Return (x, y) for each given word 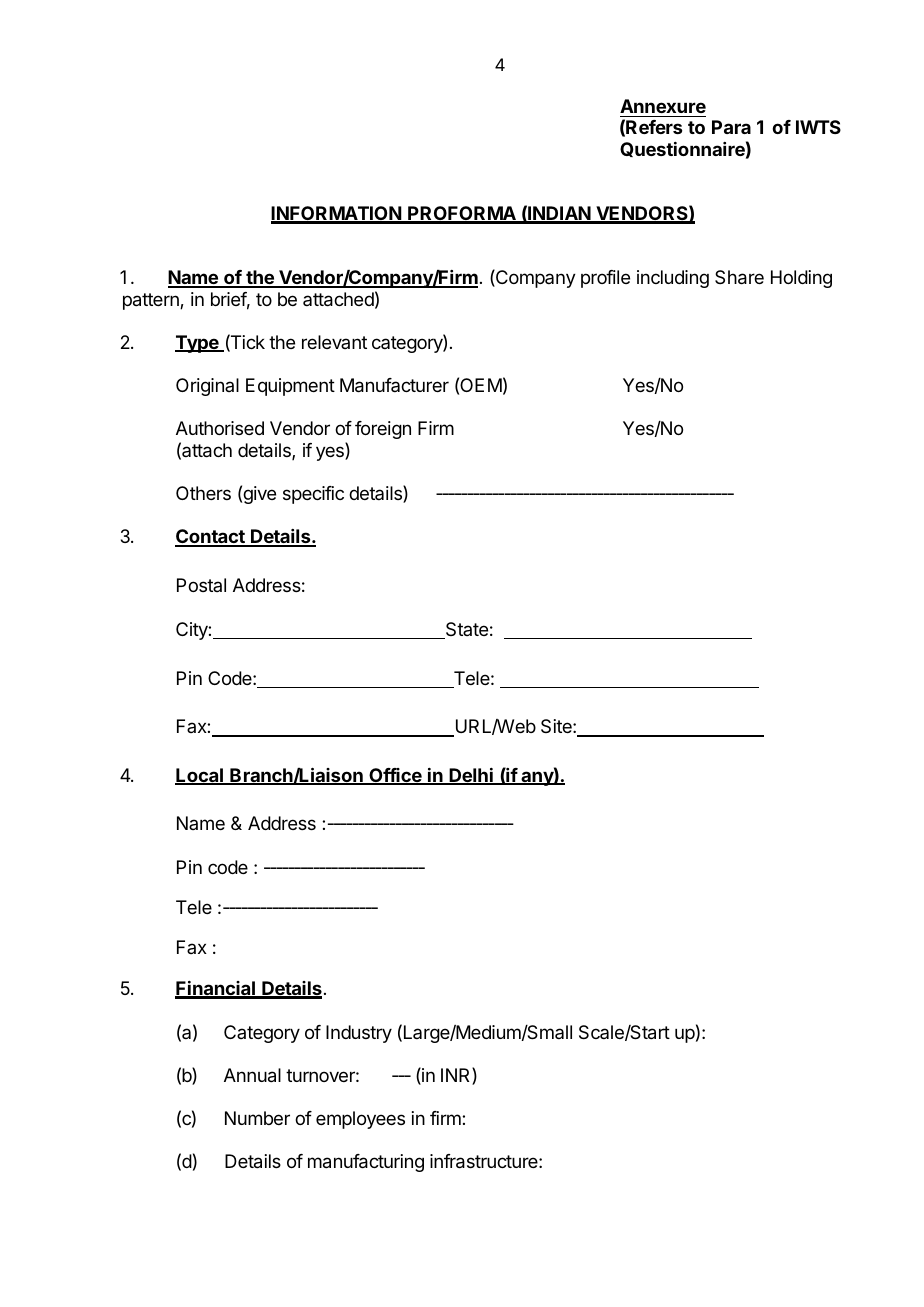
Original (207, 387)
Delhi (471, 776)
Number (257, 1118)
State (466, 630)
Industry (359, 1034)
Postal (201, 585)
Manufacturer (394, 385)
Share (739, 277)
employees (360, 1120)
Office (395, 776)
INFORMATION (337, 214)
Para (731, 127)
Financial (216, 989)
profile (605, 279)
